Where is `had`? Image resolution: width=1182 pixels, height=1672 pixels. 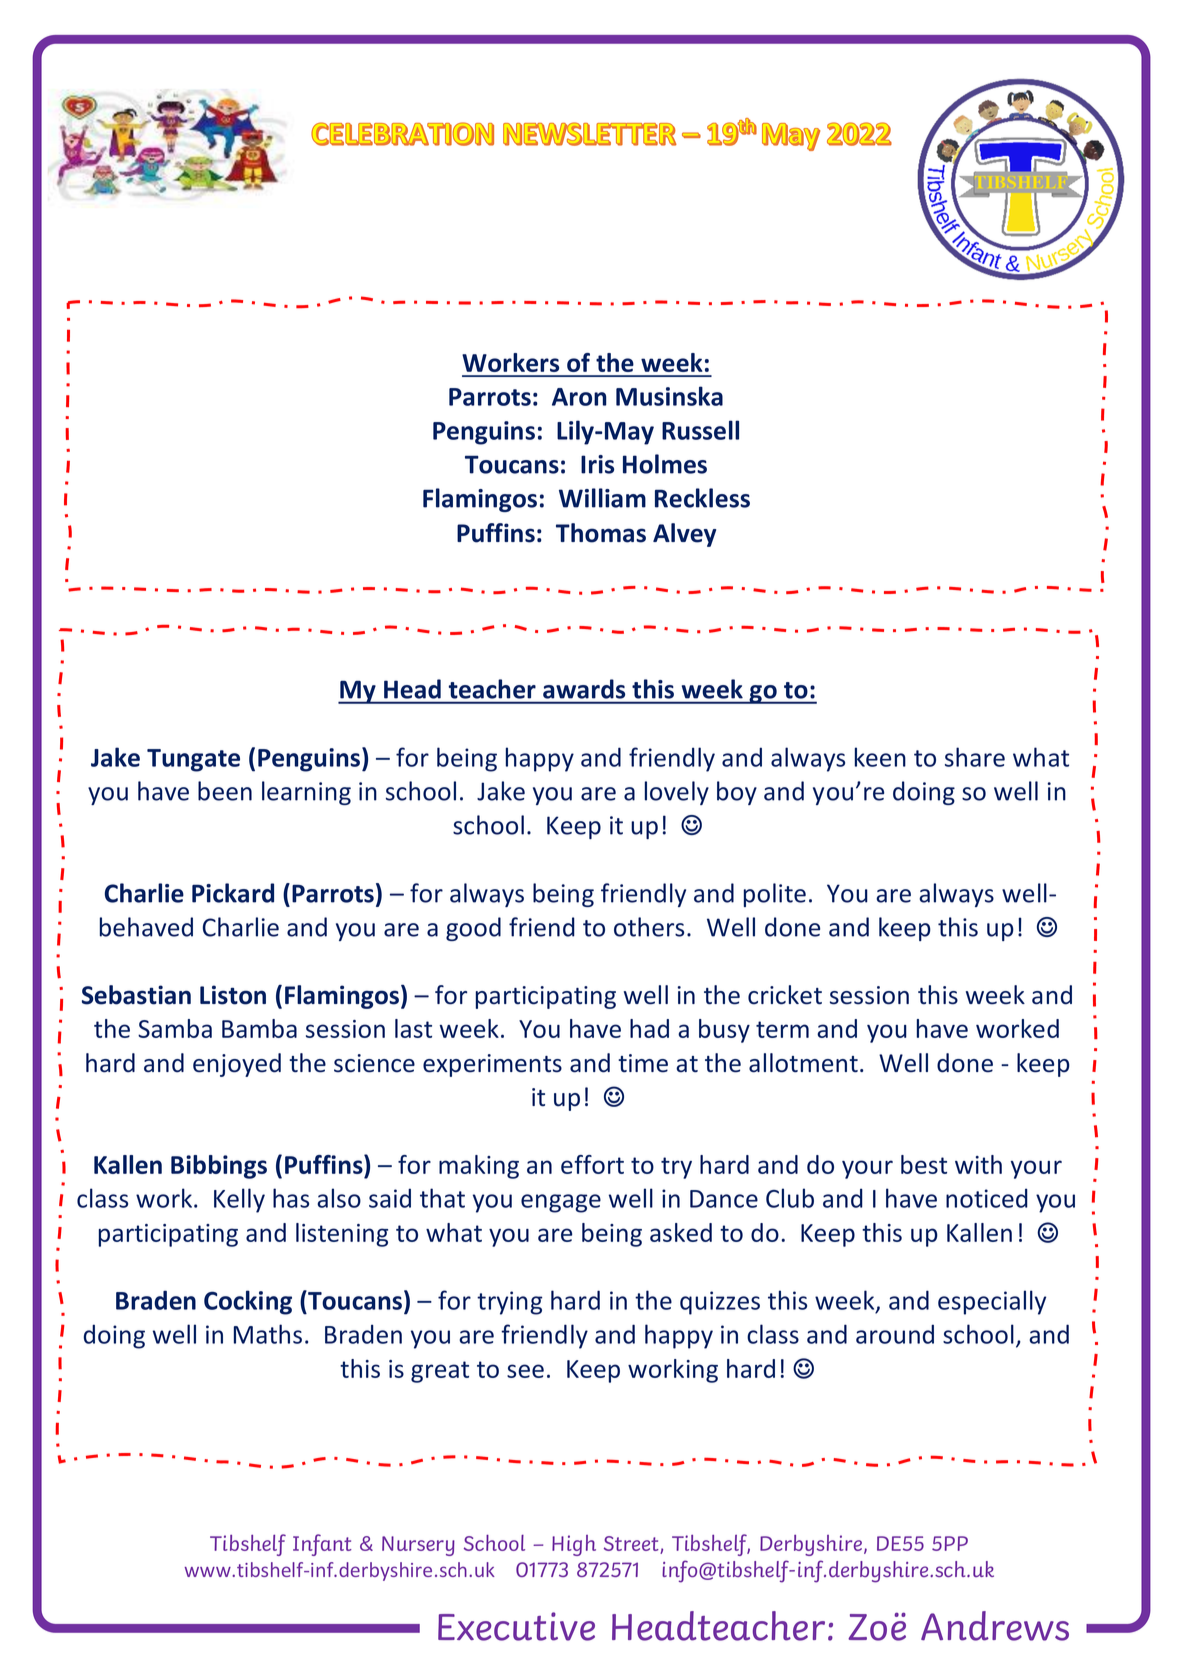
had is located at coordinates (649, 1028).
